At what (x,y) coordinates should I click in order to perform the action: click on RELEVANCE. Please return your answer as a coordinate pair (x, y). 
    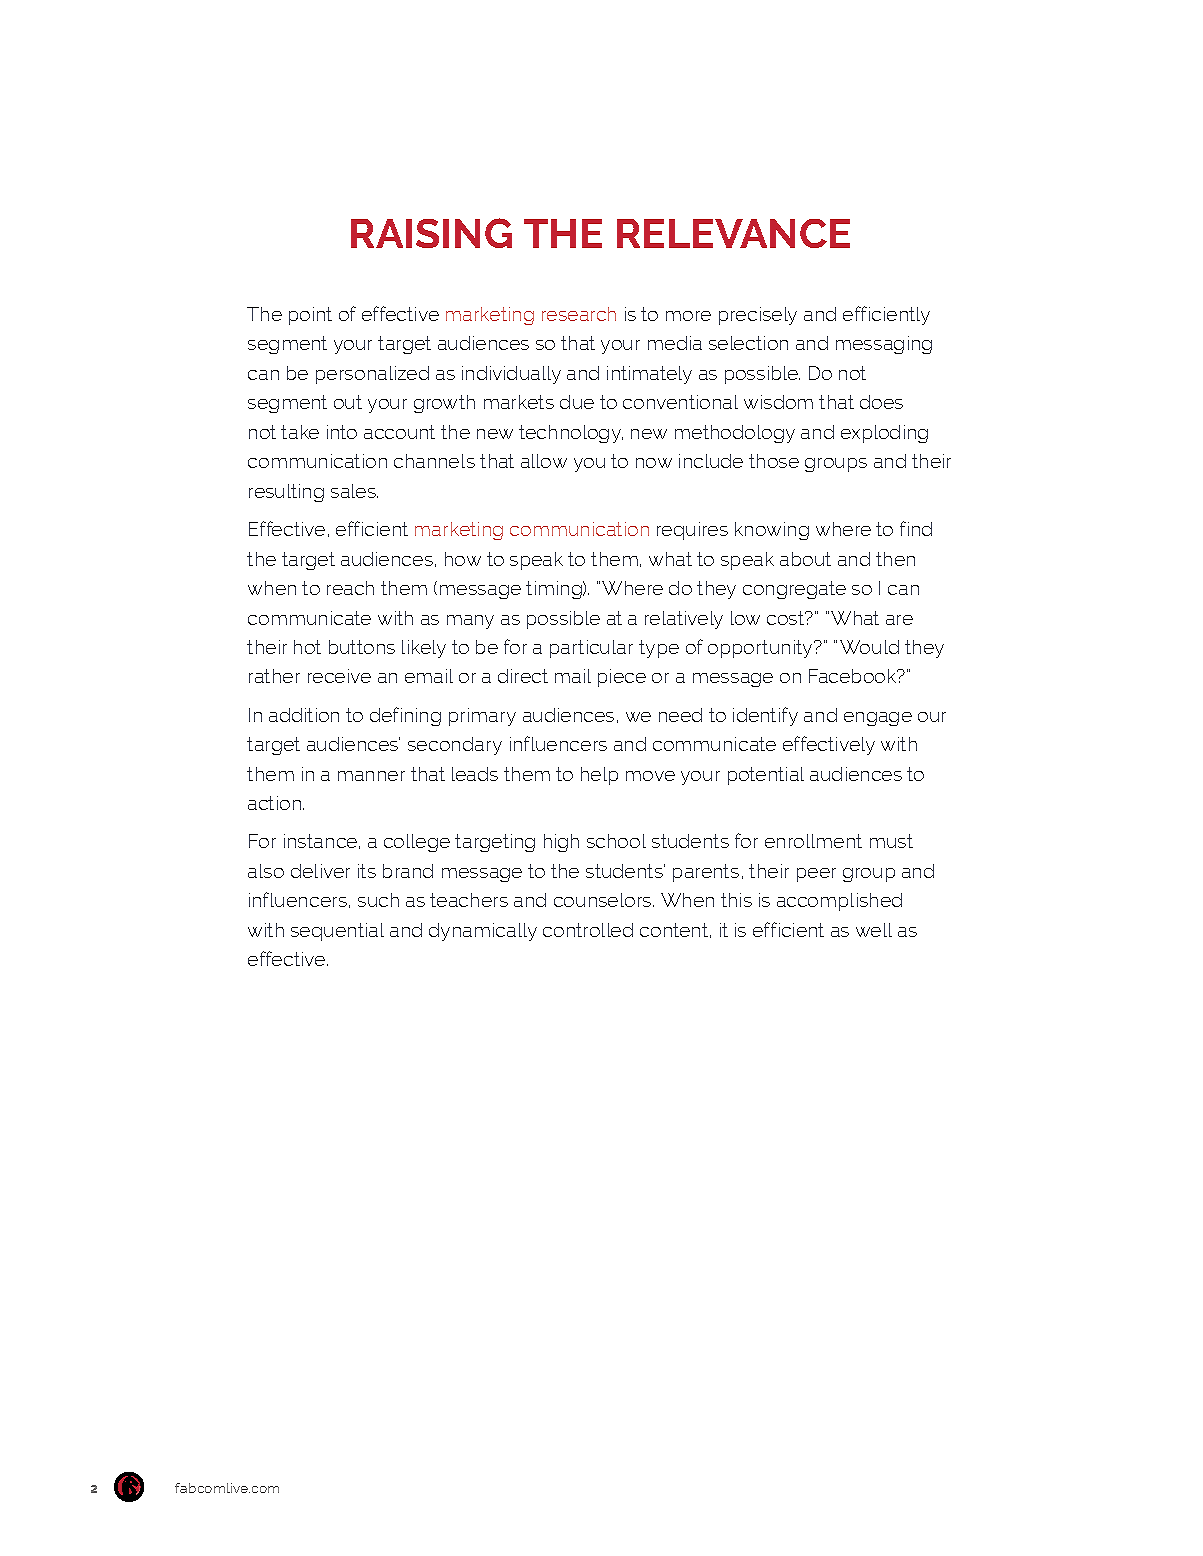
    Looking at the image, I should click on (733, 233).
